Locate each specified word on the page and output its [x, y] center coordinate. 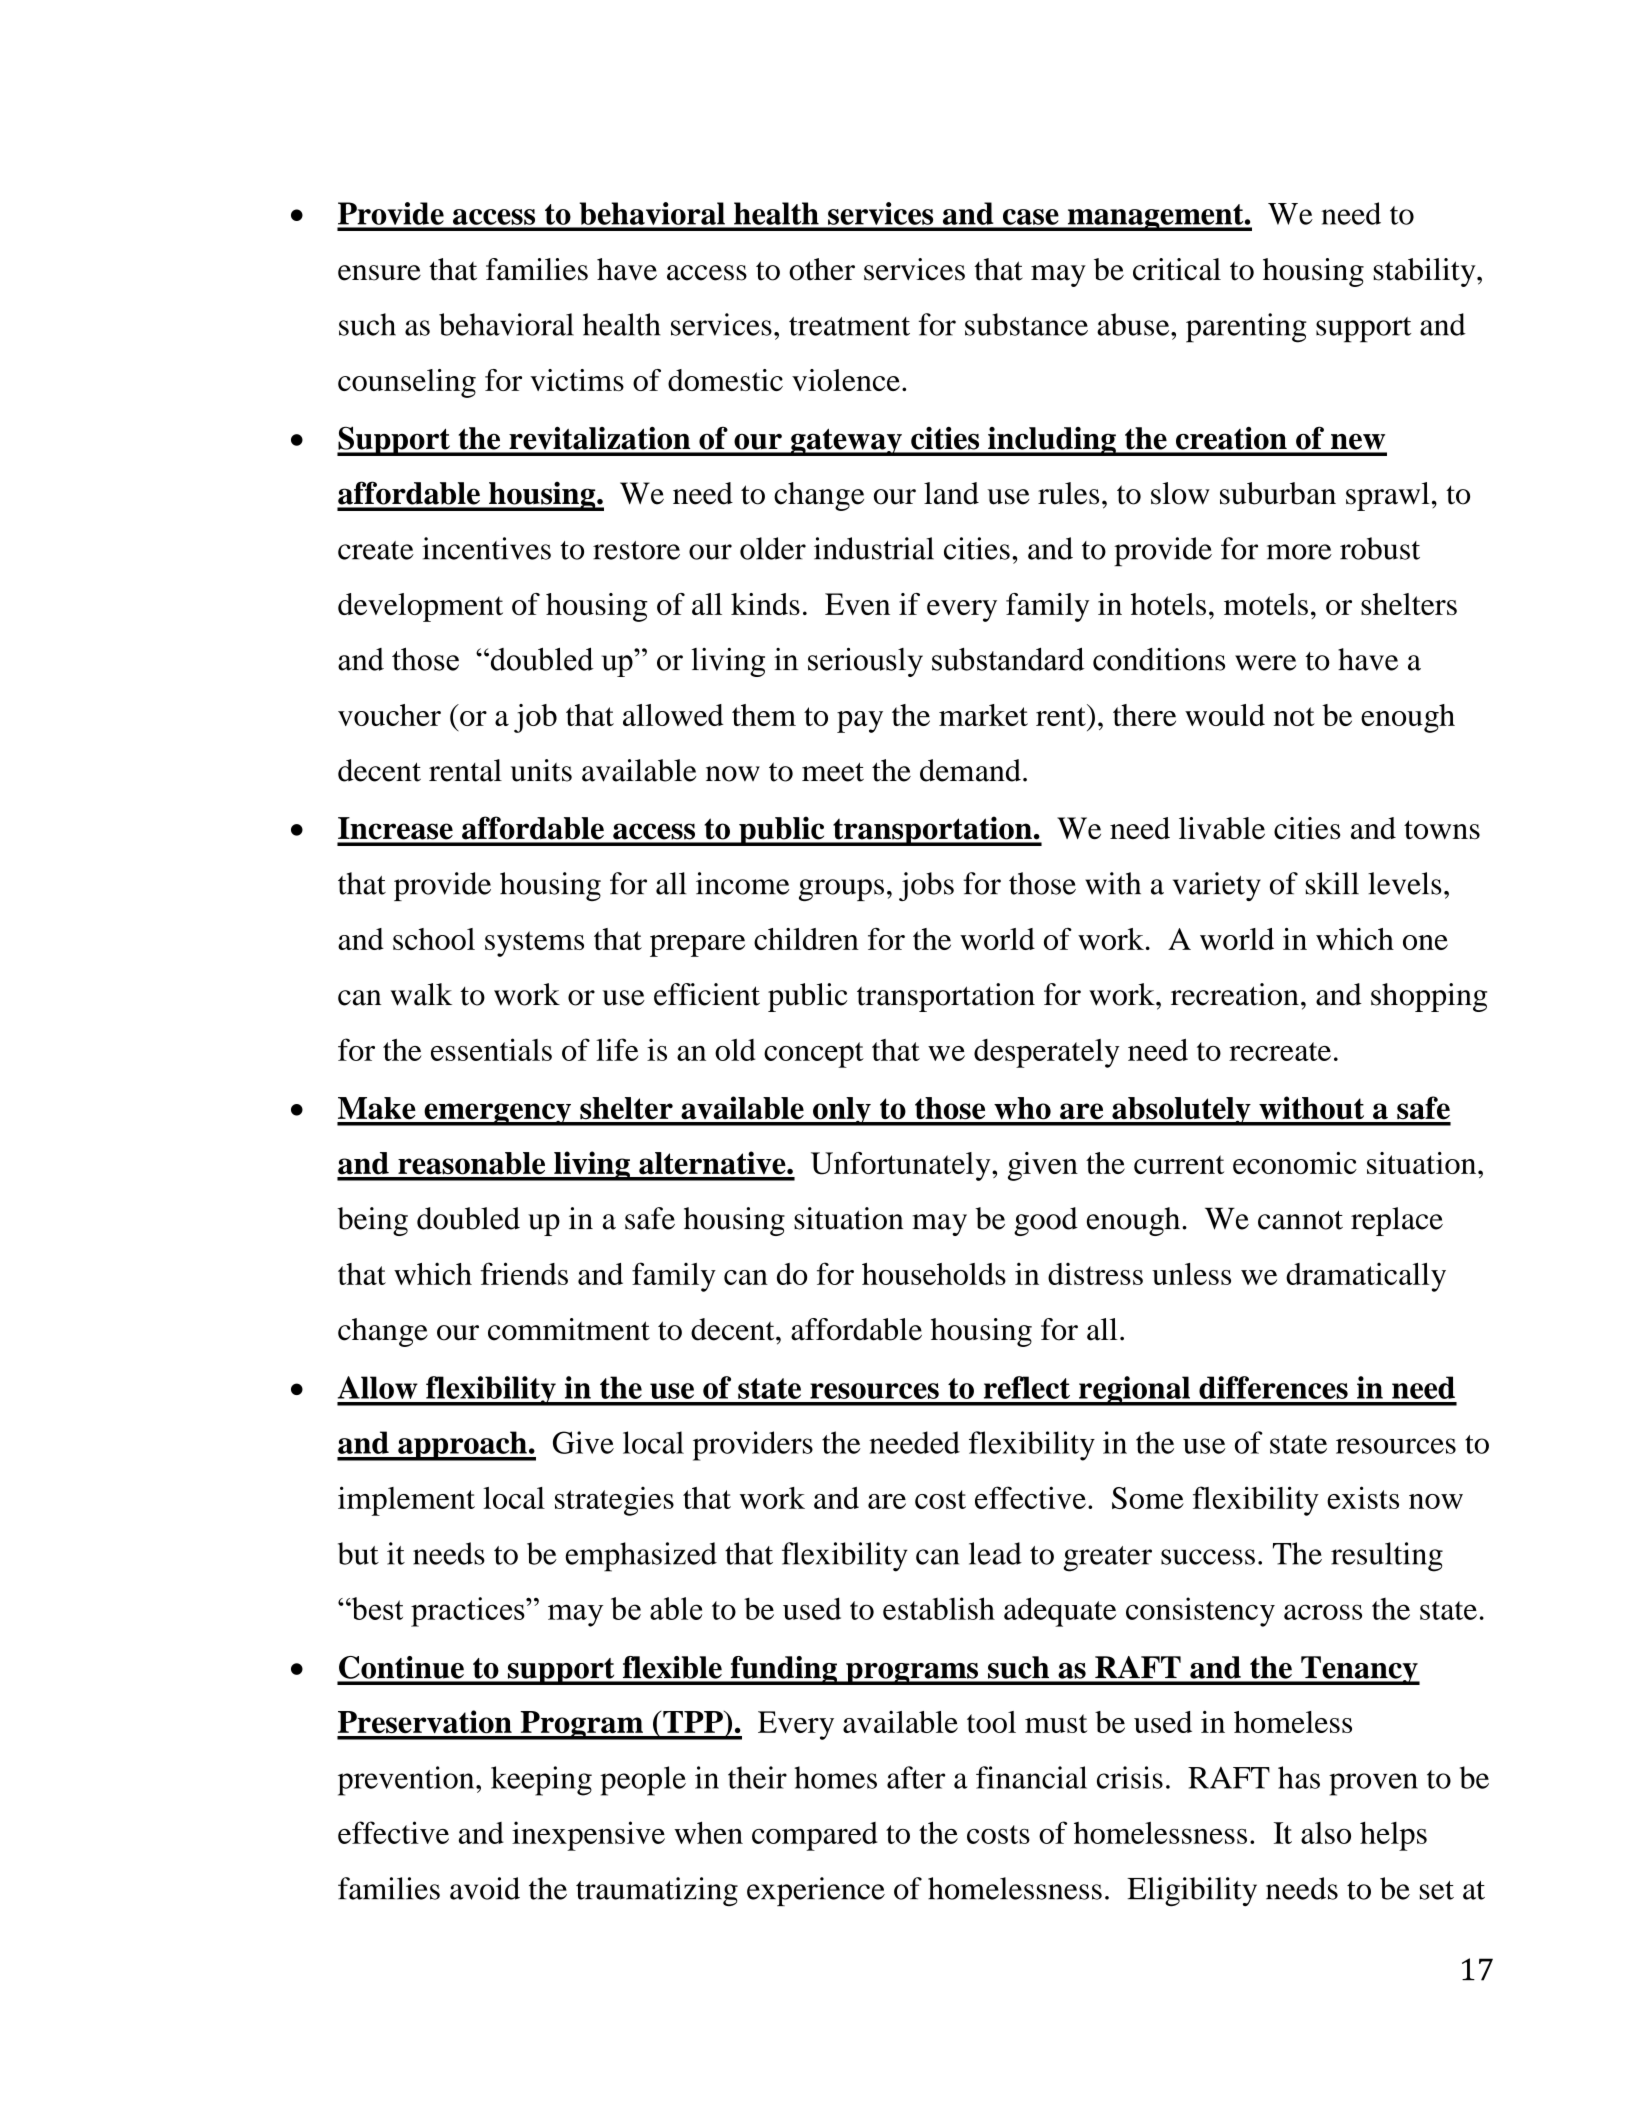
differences [1273, 1387]
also [1326, 1833]
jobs [926, 886]
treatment [849, 326]
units [541, 770]
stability [1426, 272]
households [934, 1274]
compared [815, 1836]
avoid [485, 1888]
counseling [407, 383]
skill [1332, 883]
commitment [569, 1329]
